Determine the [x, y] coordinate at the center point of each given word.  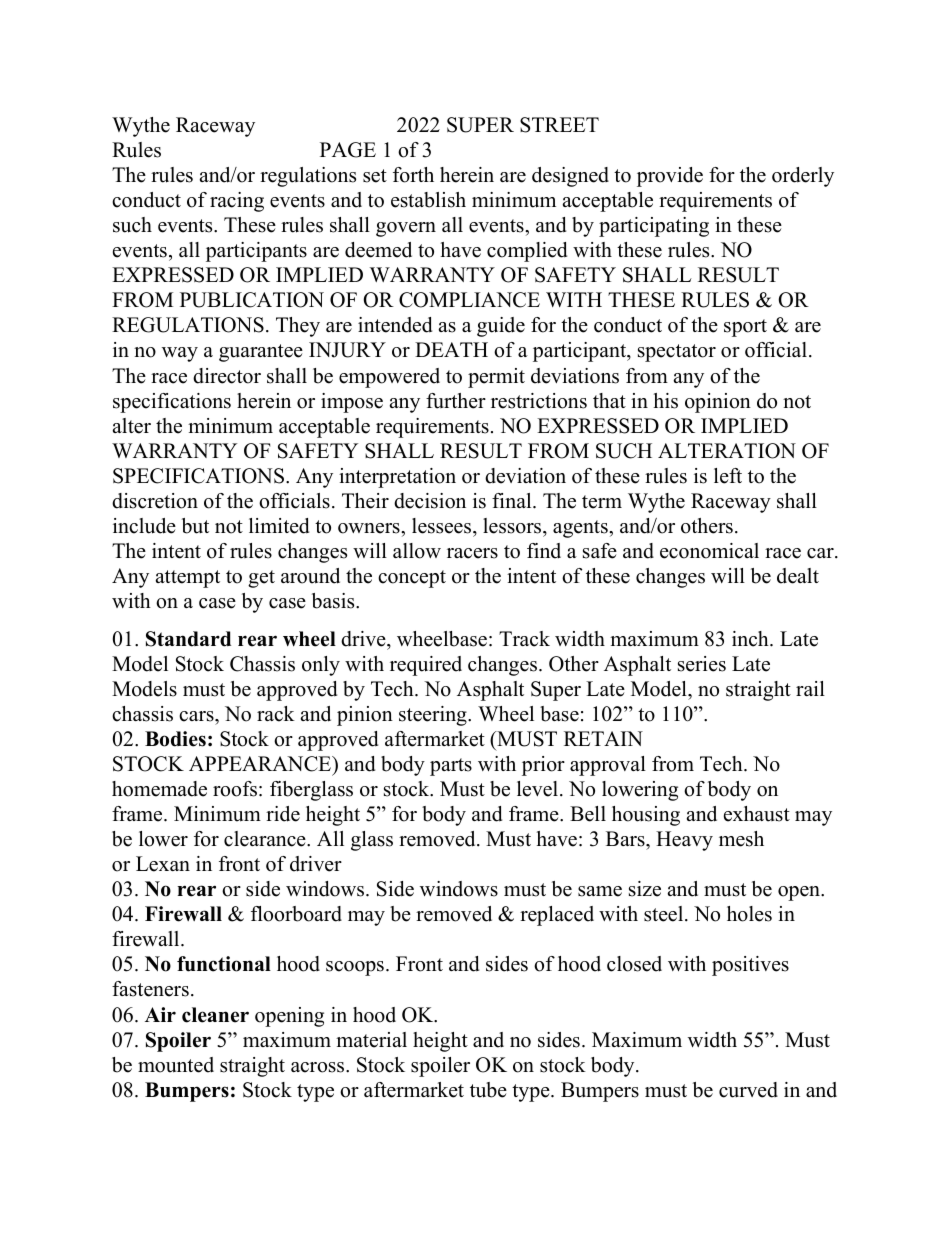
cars [197, 716]
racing [237, 202]
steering [434, 716]
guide [501, 327]
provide [670, 177]
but [195, 526]
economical [709, 551]
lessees [443, 526]
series [702, 664]
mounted [176, 1065]
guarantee [261, 353]
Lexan [163, 864]
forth [413, 175]
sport [745, 328]
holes [749, 914]
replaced [557, 916]
